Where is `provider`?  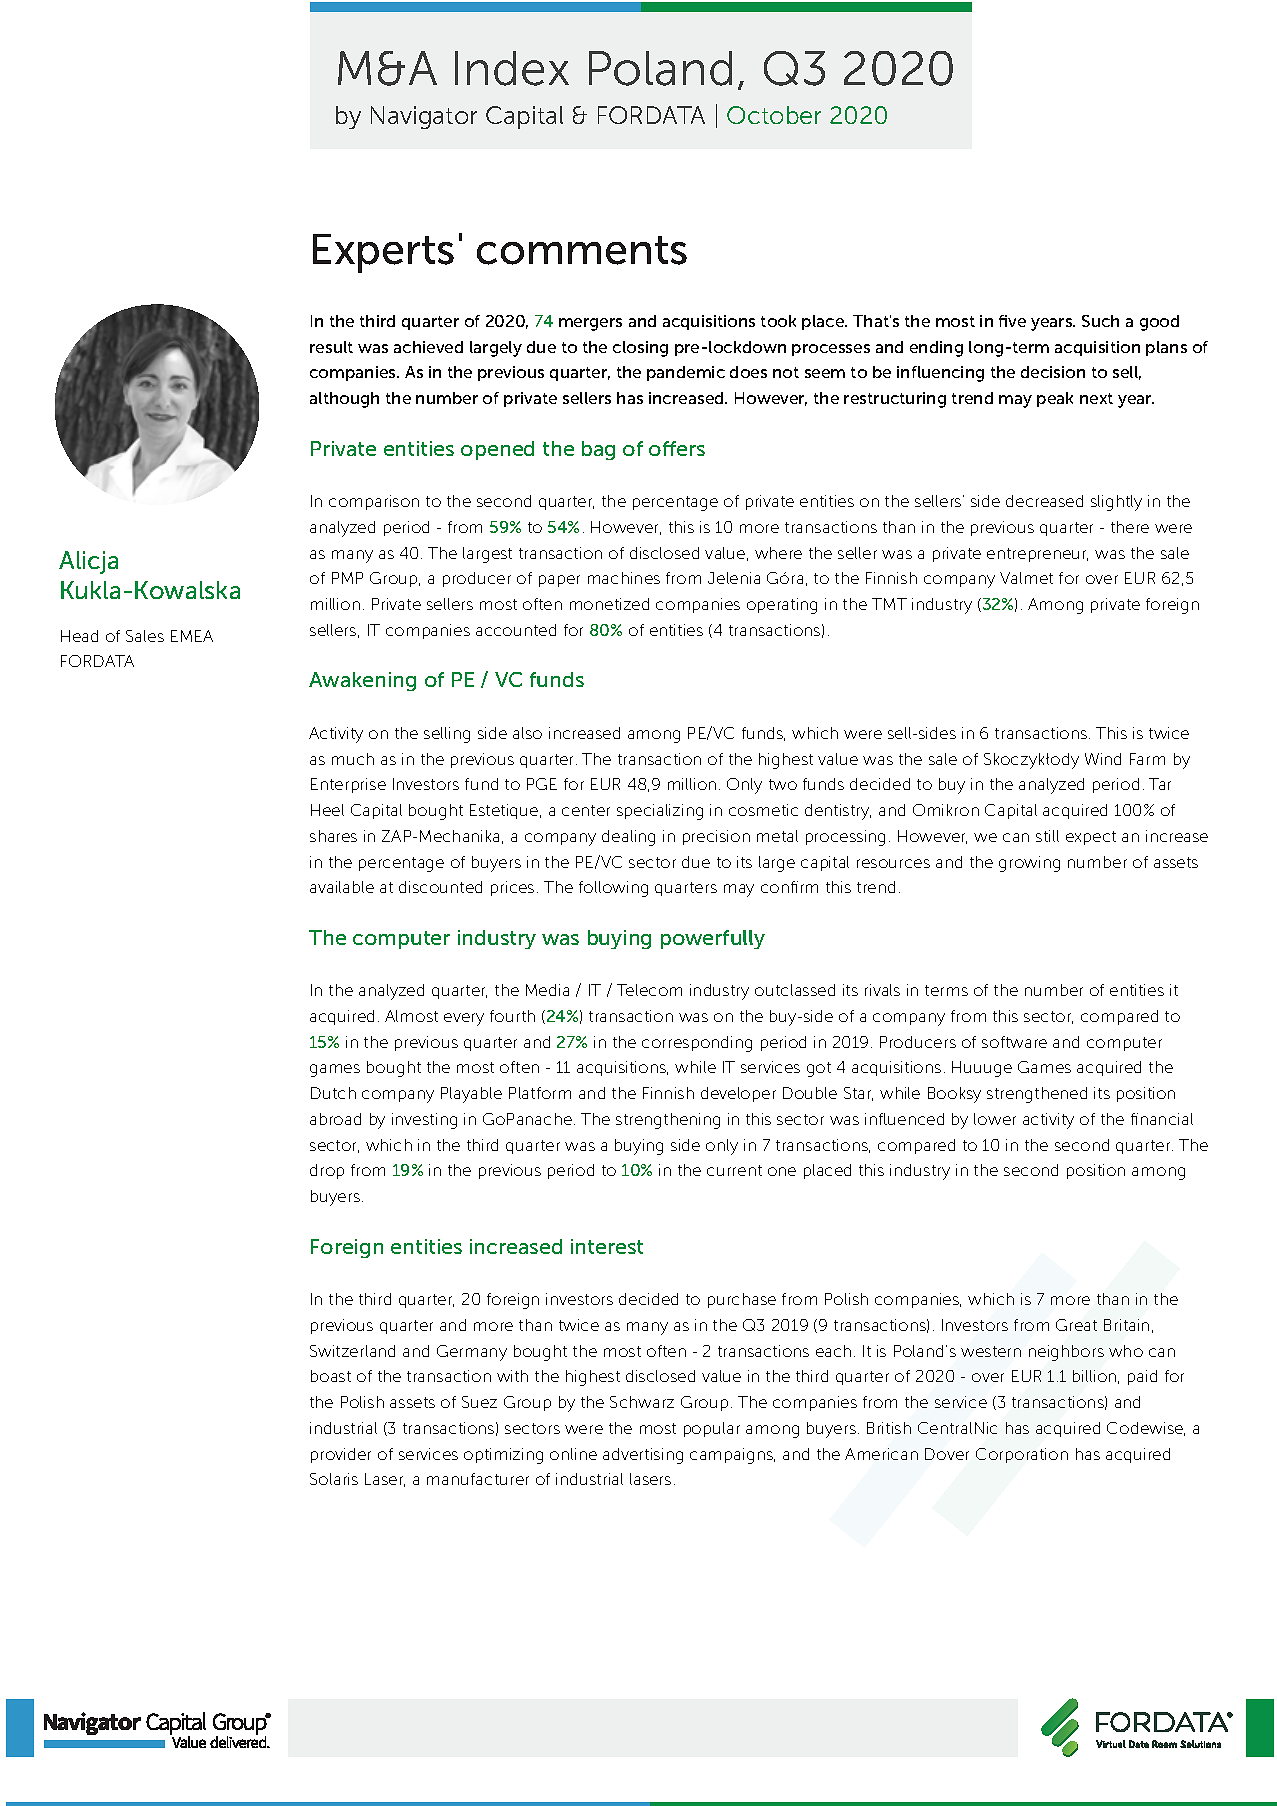 provider is located at coordinates (341, 1455).
